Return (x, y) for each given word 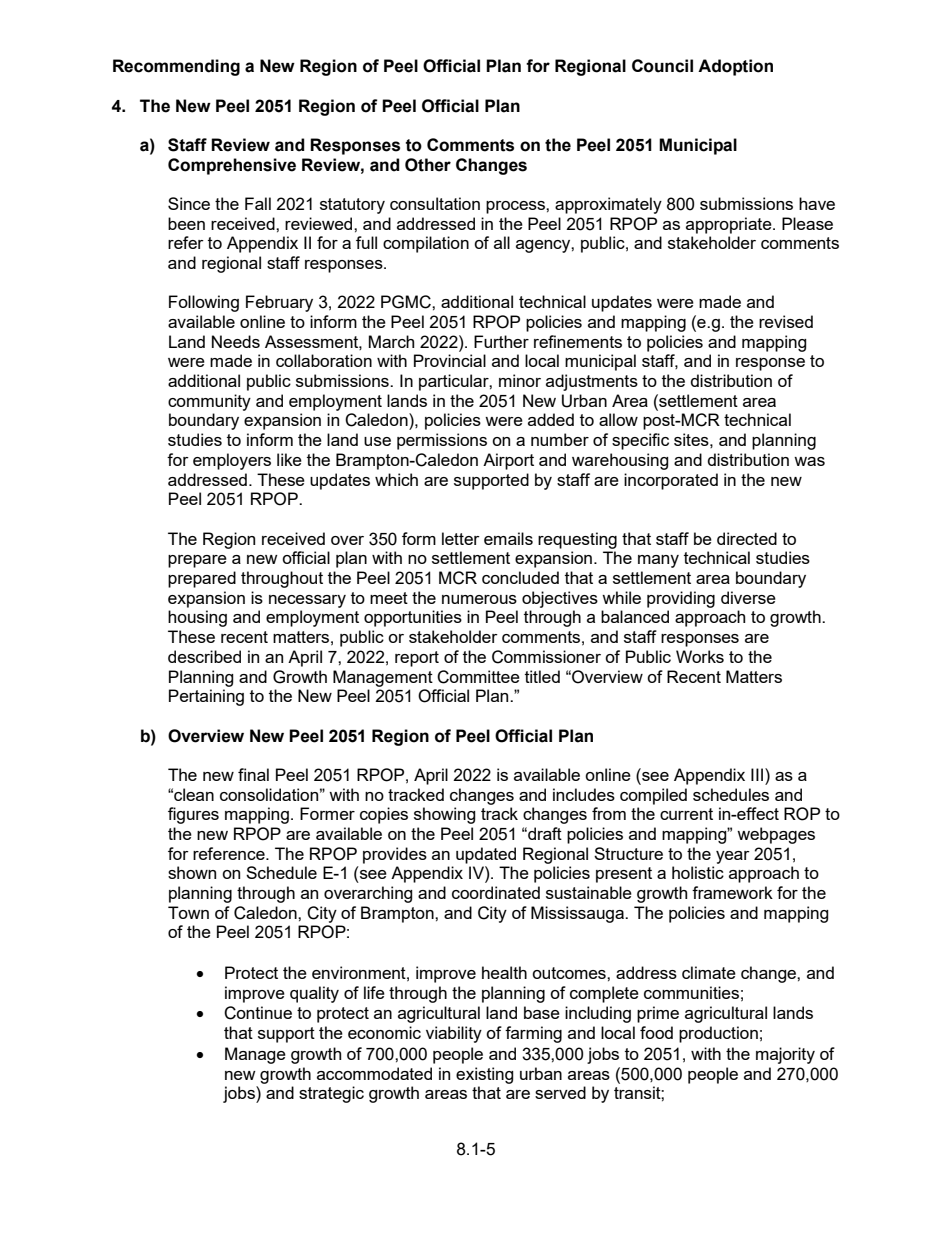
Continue (258, 1013)
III (757, 774)
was (809, 461)
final (253, 774)
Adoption (735, 67)
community (209, 402)
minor (520, 380)
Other (428, 165)
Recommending (176, 67)
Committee (478, 677)
